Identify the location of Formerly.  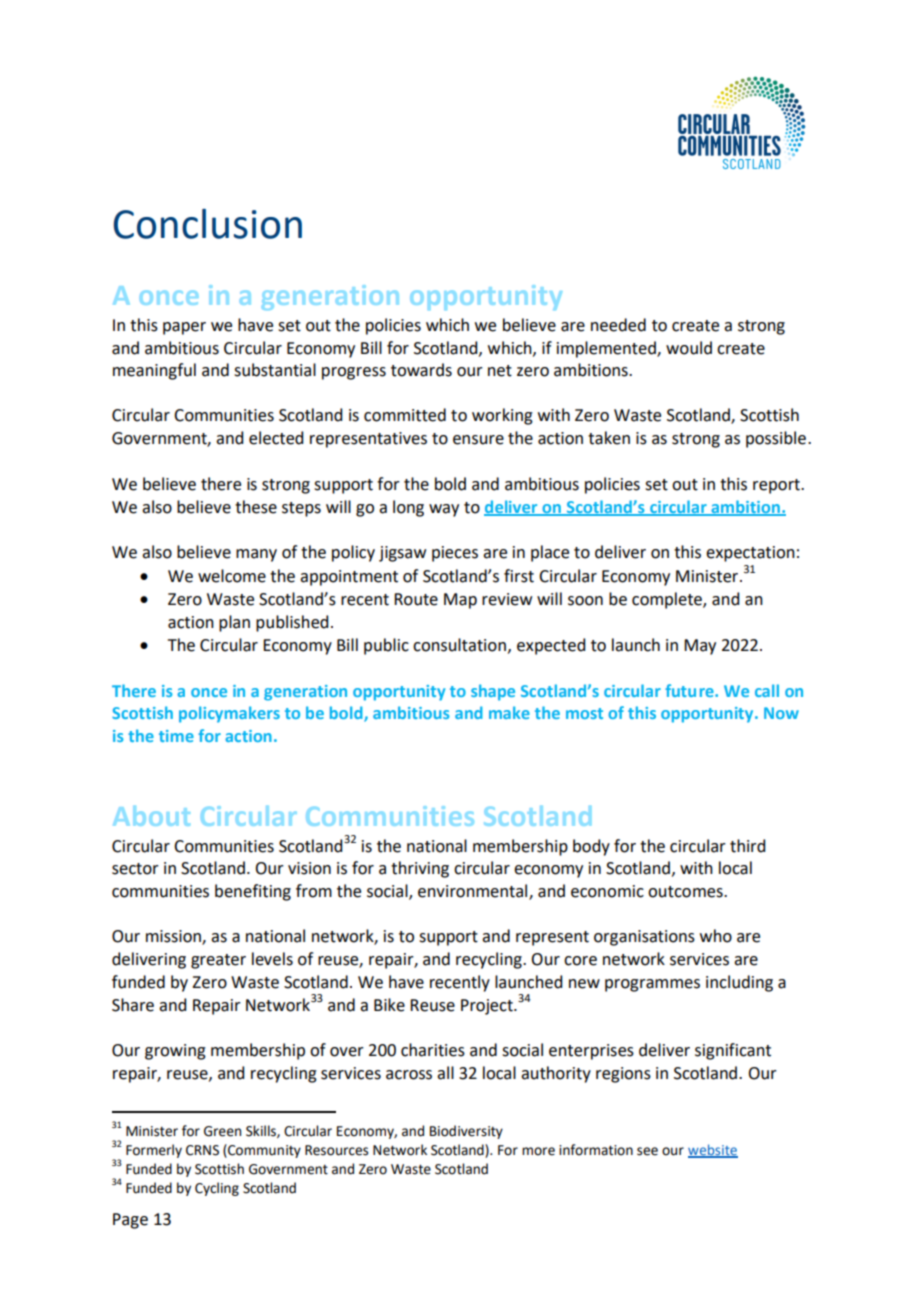
(154, 1151).
